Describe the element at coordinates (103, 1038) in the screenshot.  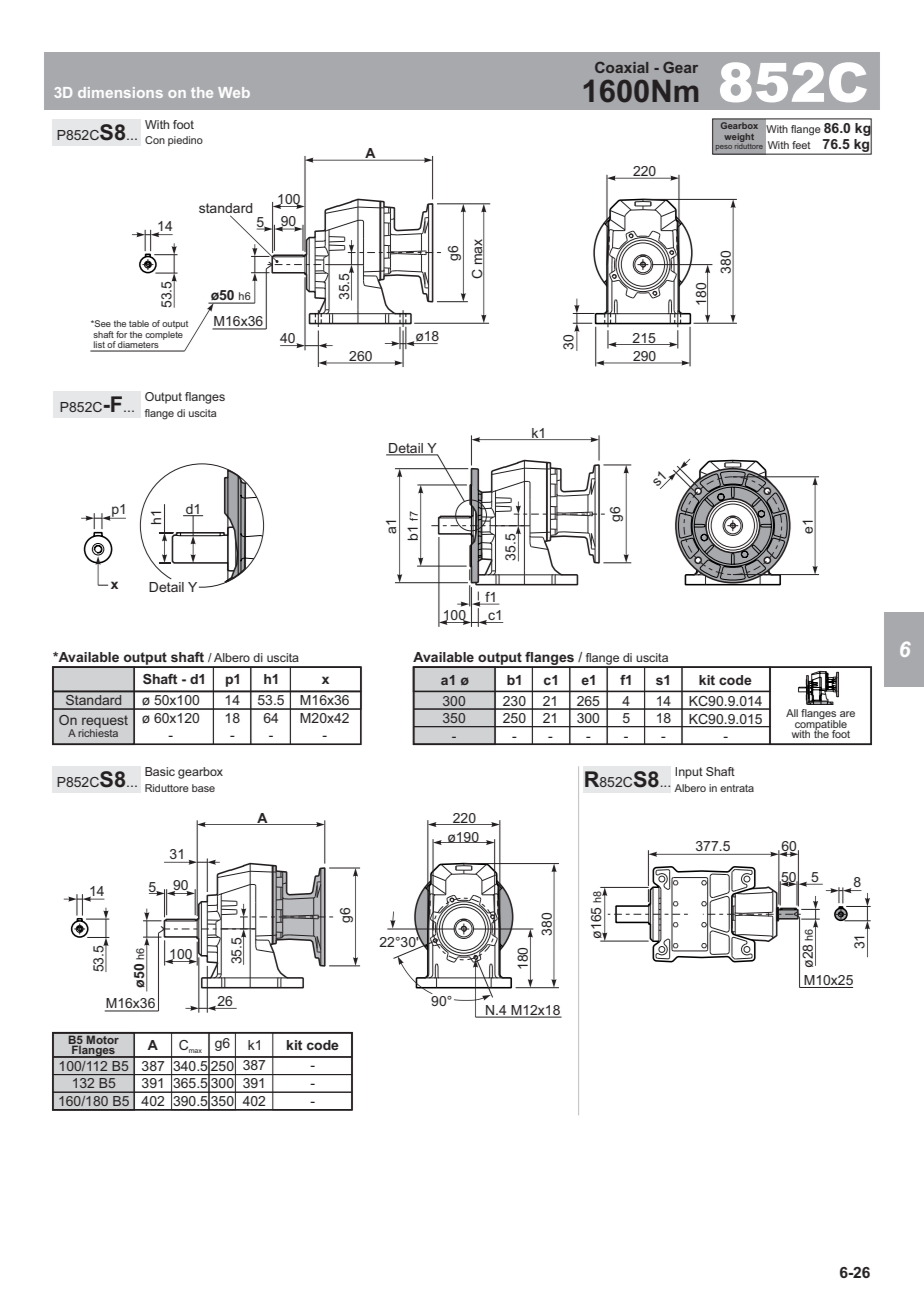
I see `Motor` at that location.
